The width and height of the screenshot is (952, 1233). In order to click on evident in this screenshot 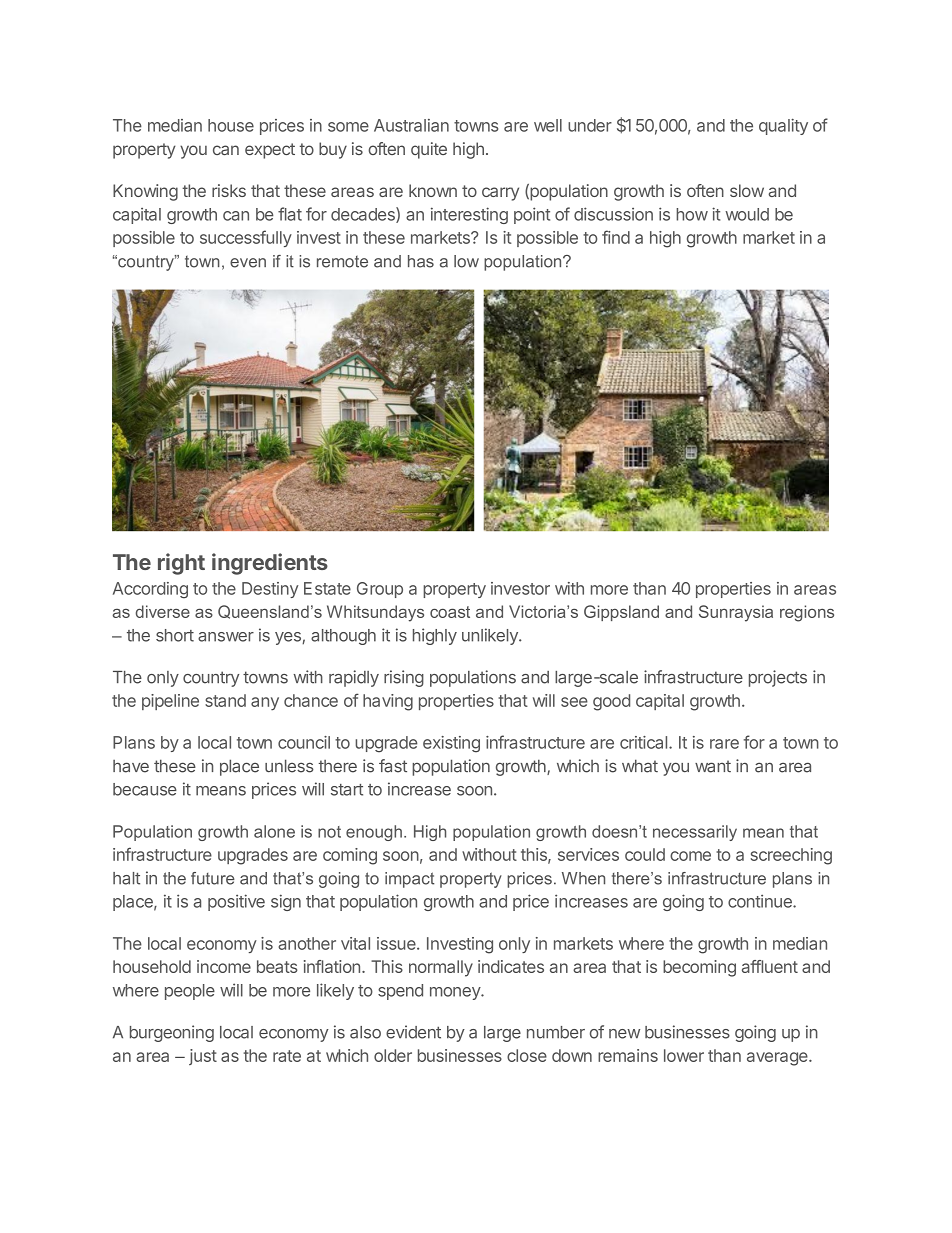, I will do `click(413, 1032)`.
